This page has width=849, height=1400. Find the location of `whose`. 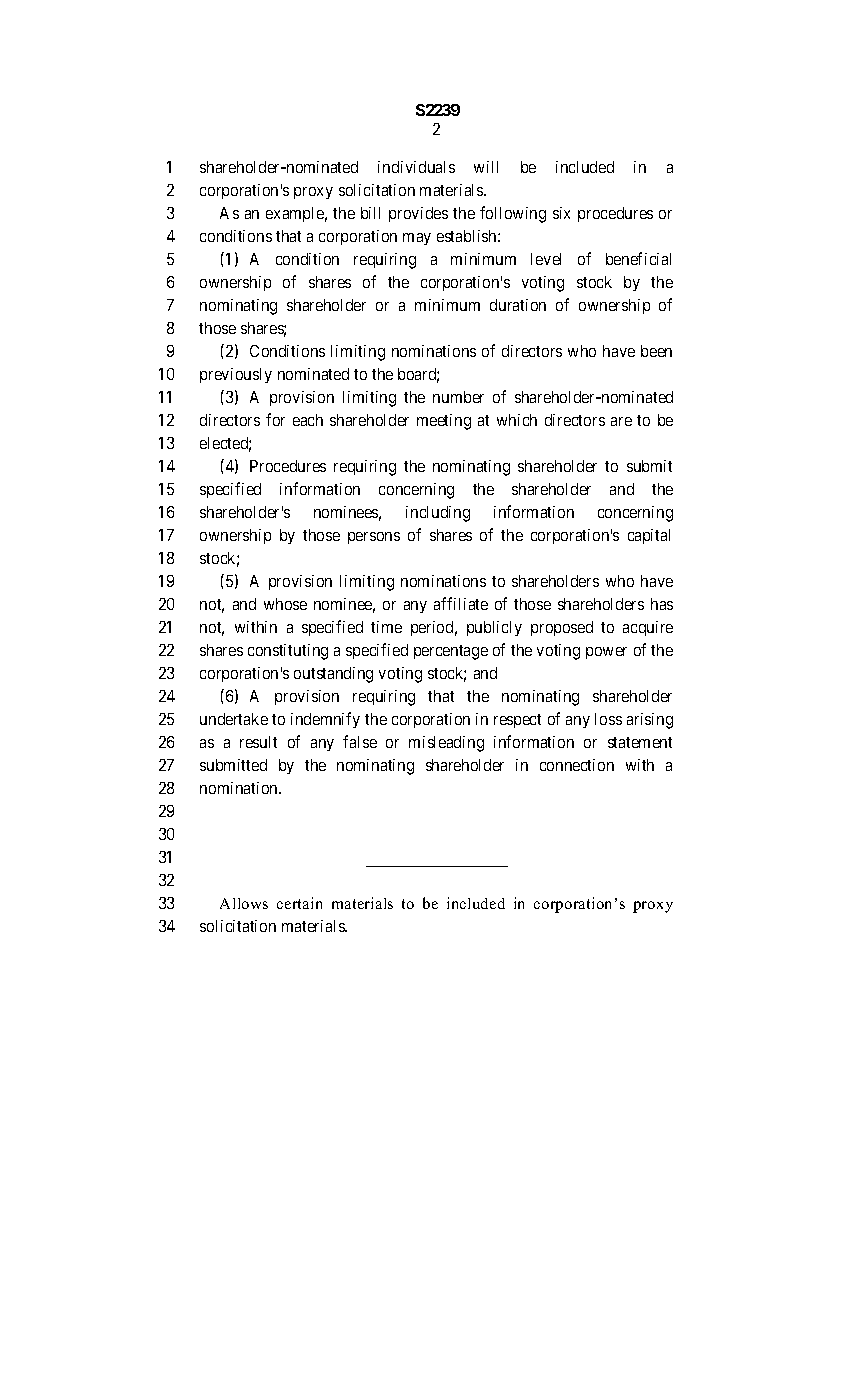

whose is located at coordinates (285, 604).
